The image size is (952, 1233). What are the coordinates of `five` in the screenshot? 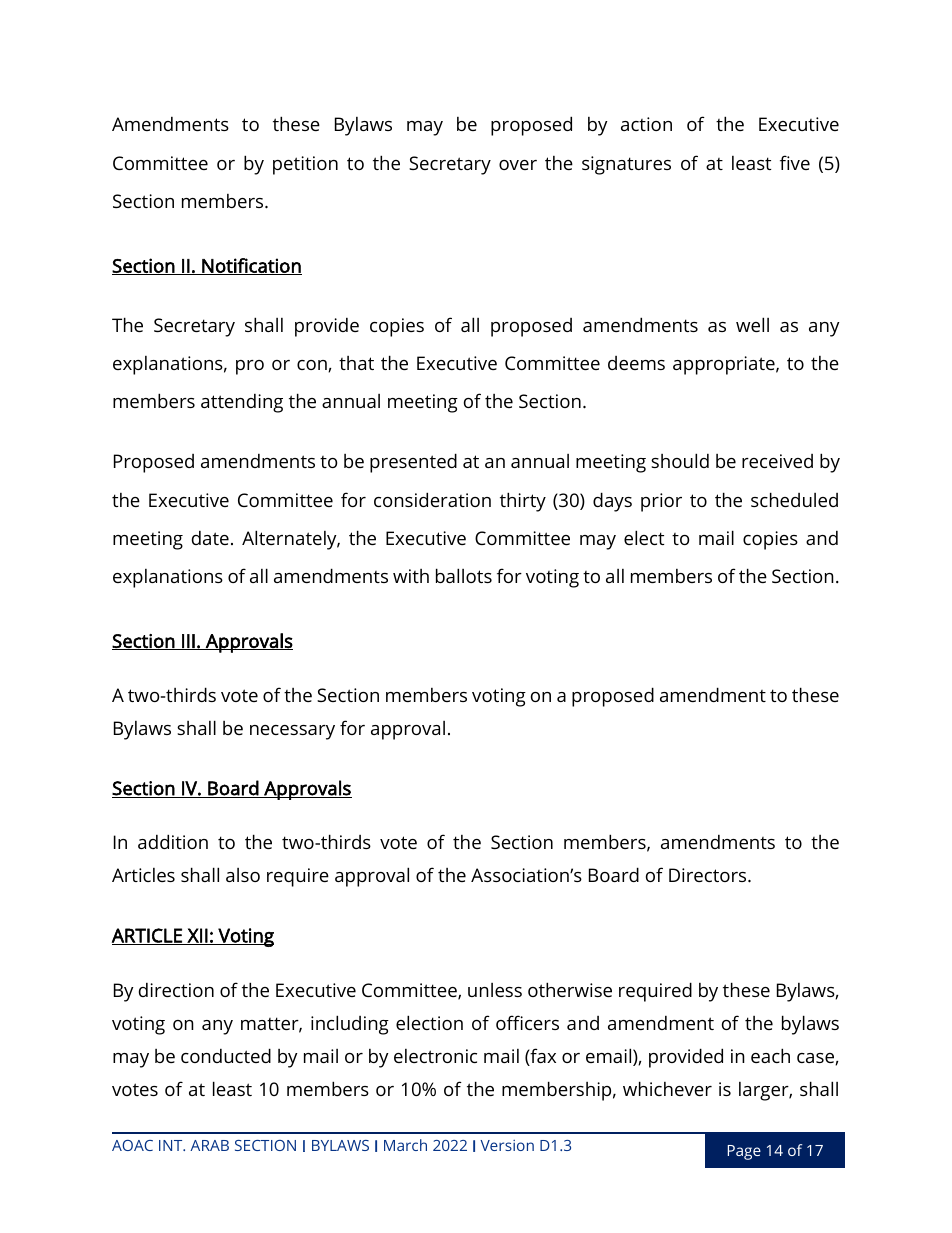 It's located at (795, 162).
